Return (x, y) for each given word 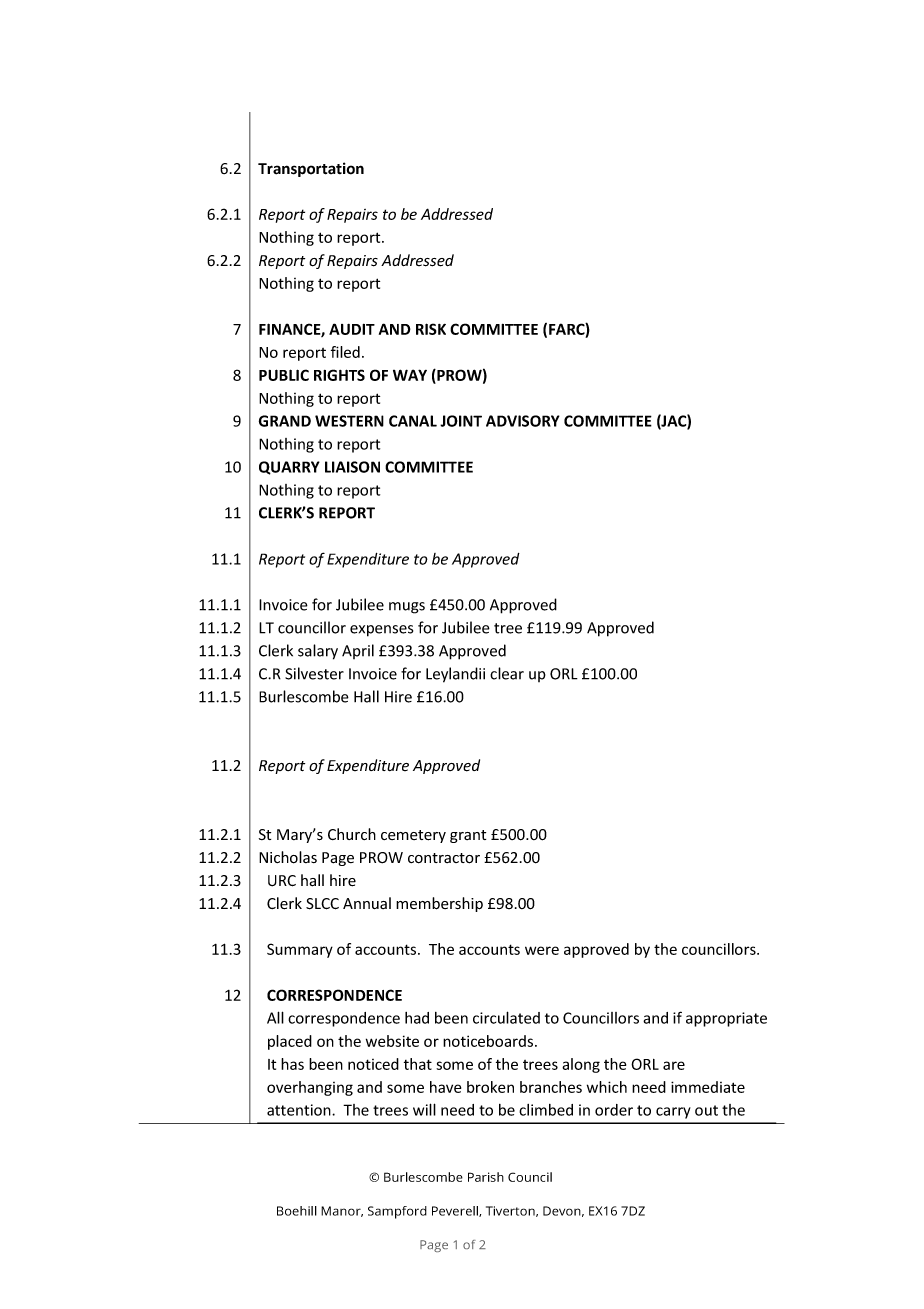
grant (468, 836)
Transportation (311, 169)
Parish (486, 1177)
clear (507, 673)
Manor (342, 1211)
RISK (431, 329)
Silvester (314, 673)
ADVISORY (523, 421)
